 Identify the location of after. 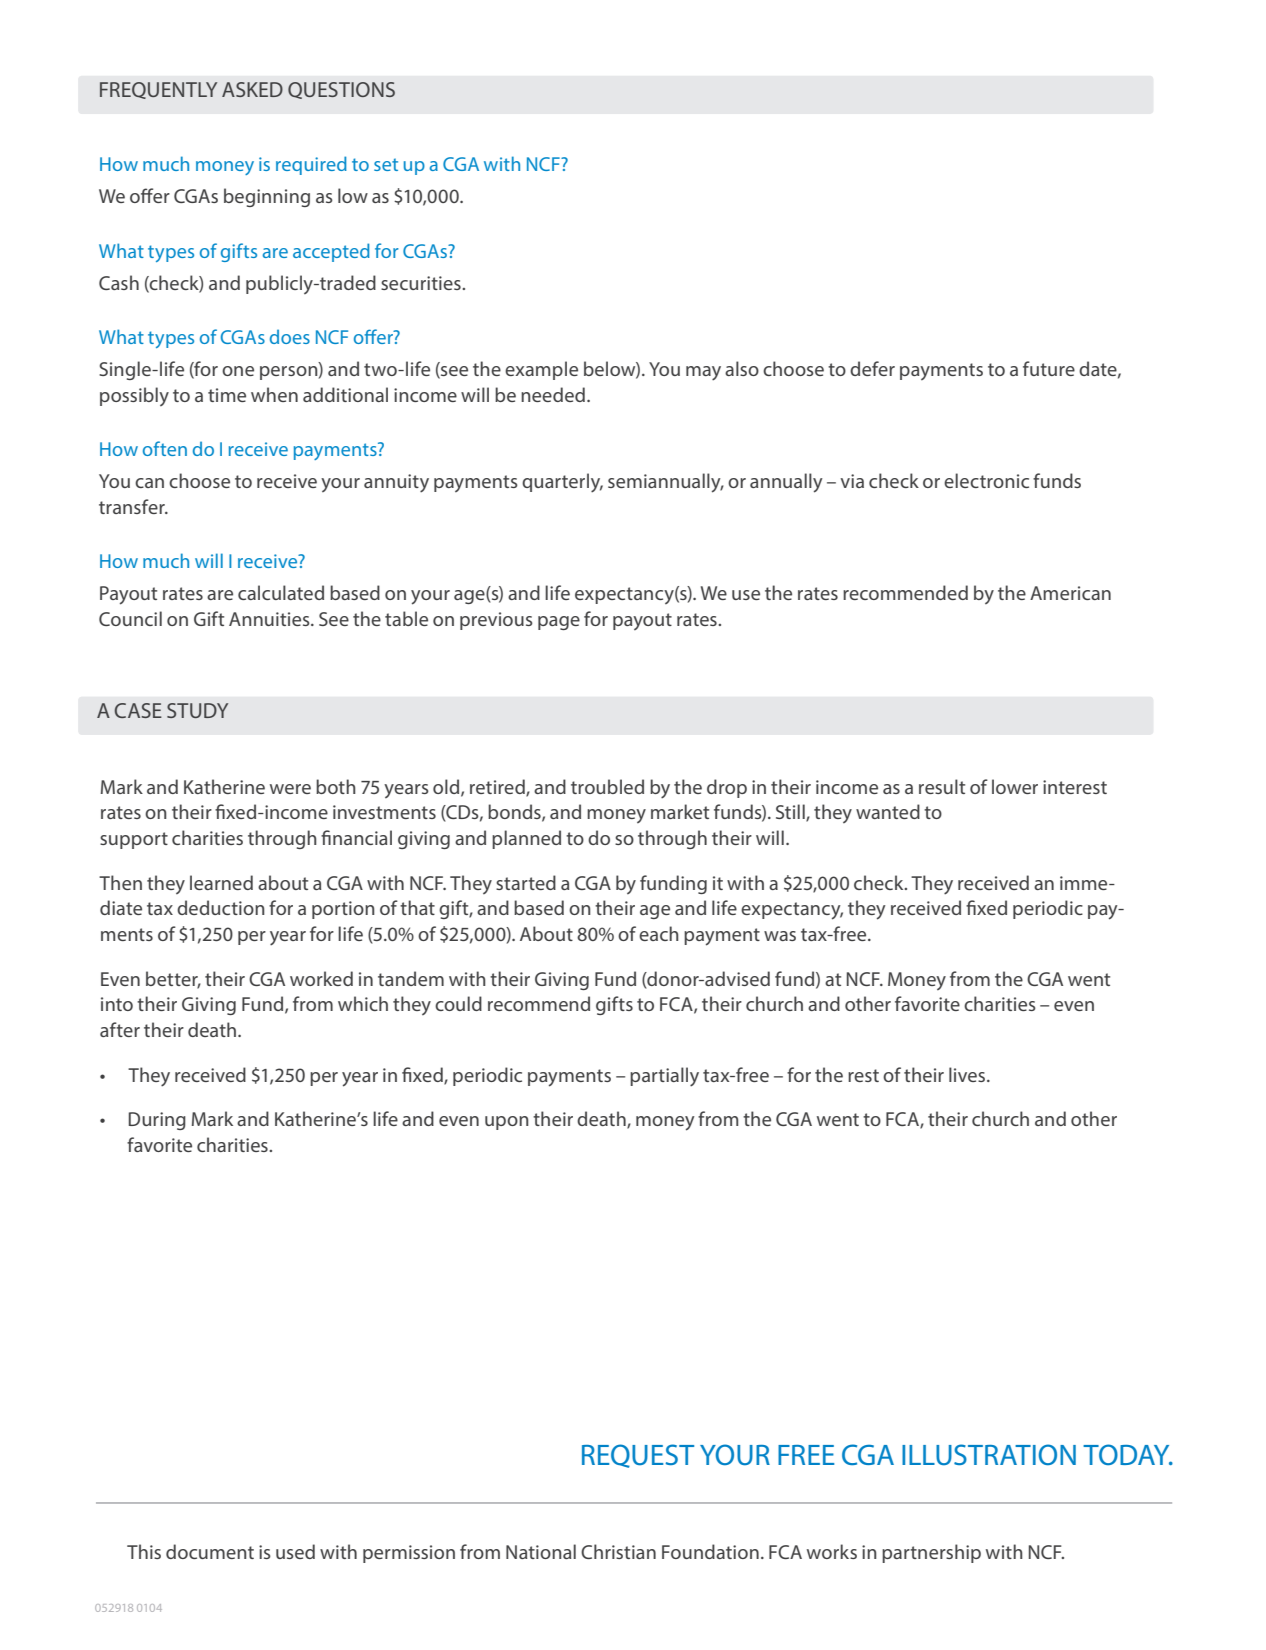
(120, 1029).
